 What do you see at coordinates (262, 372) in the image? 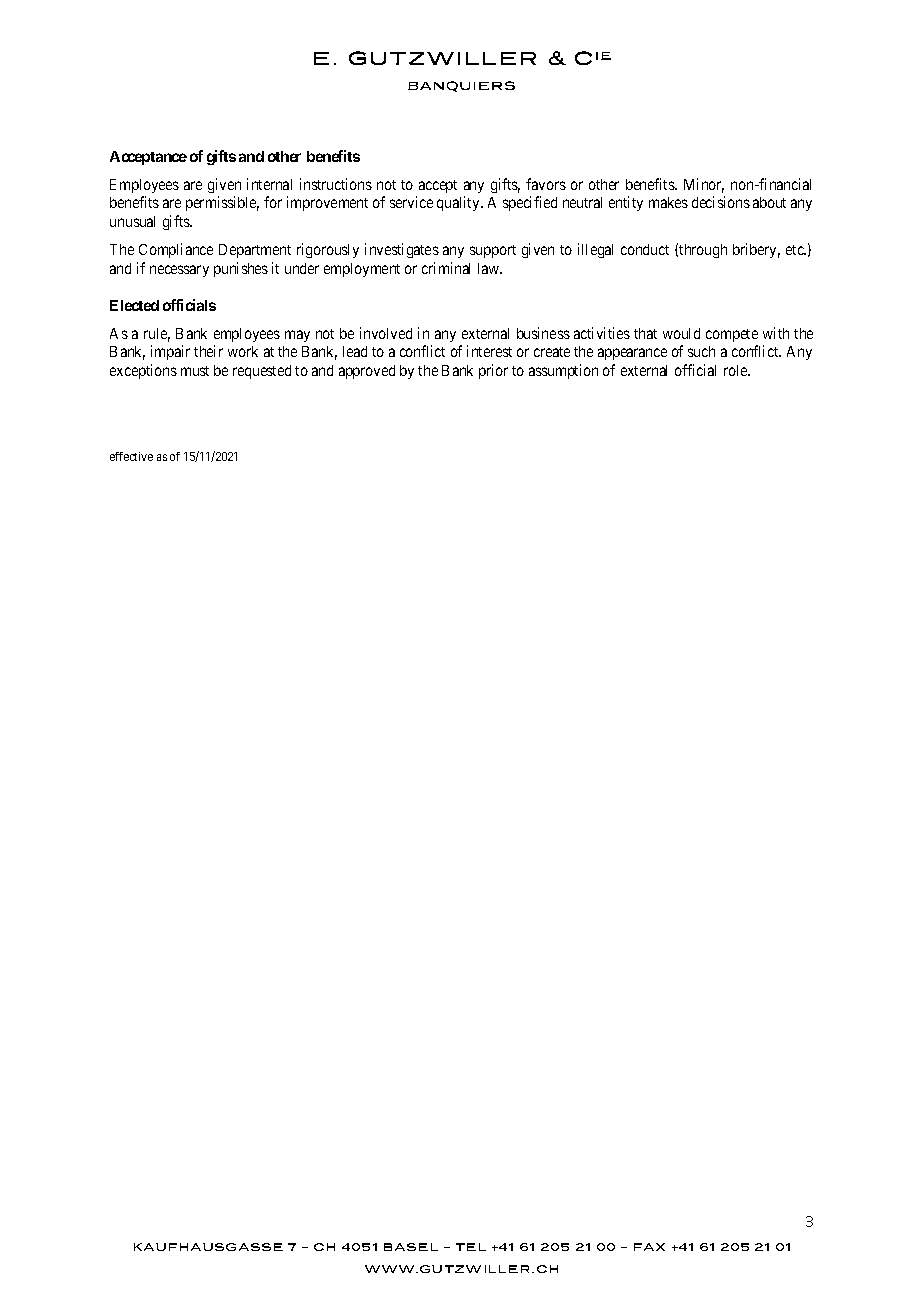
I see `requested` at bounding box center [262, 372].
